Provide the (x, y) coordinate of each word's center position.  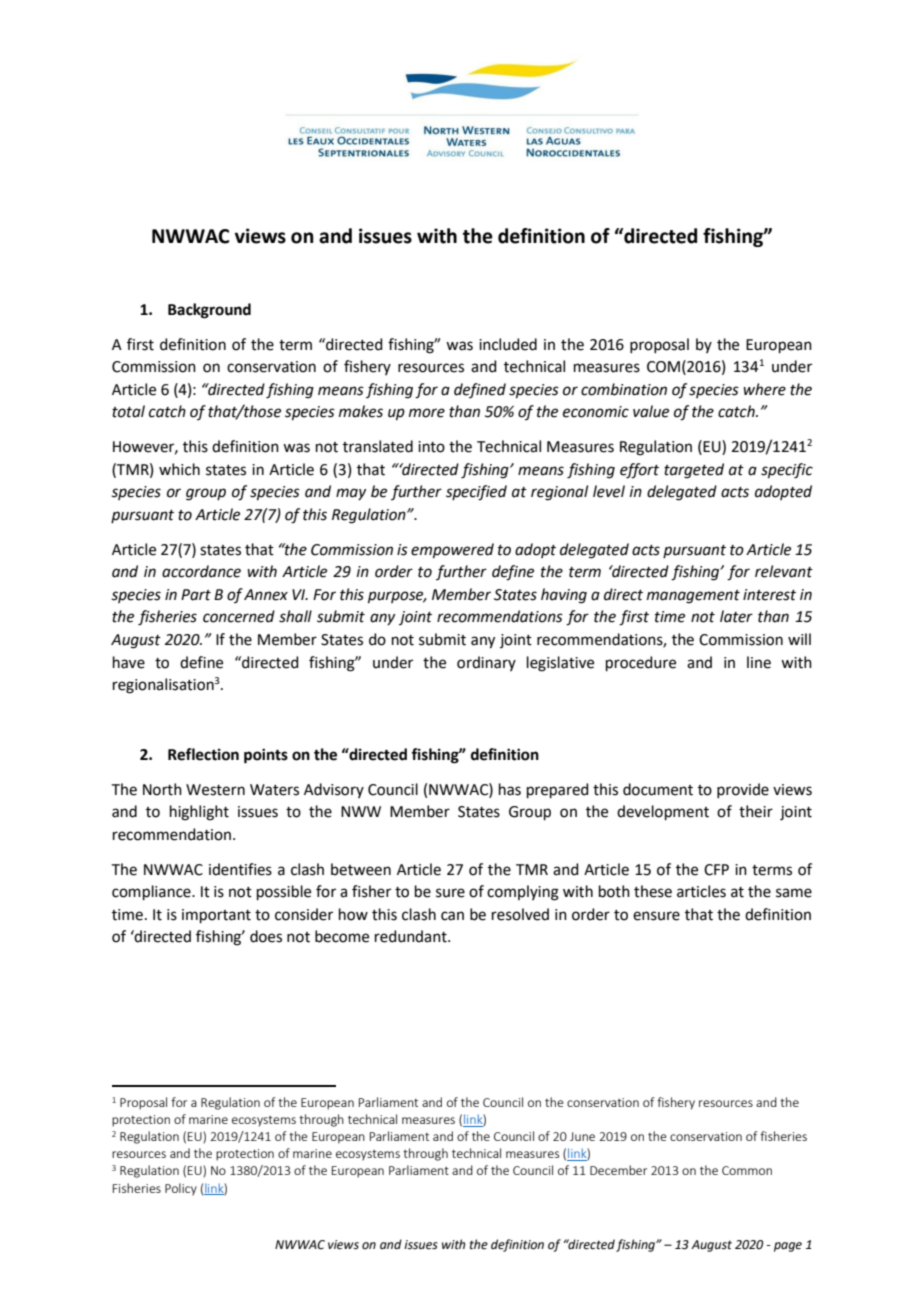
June (582, 1136)
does (266, 936)
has (510, 789)
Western (215, 790)
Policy (181, 1189)
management (693, 597)
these (653, 891)
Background (209, 311)
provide (743, 790)
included (508, 344)
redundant (412, 936)
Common (747, 1170)
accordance (201, 571)
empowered (452, 550)
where (764, 389)
